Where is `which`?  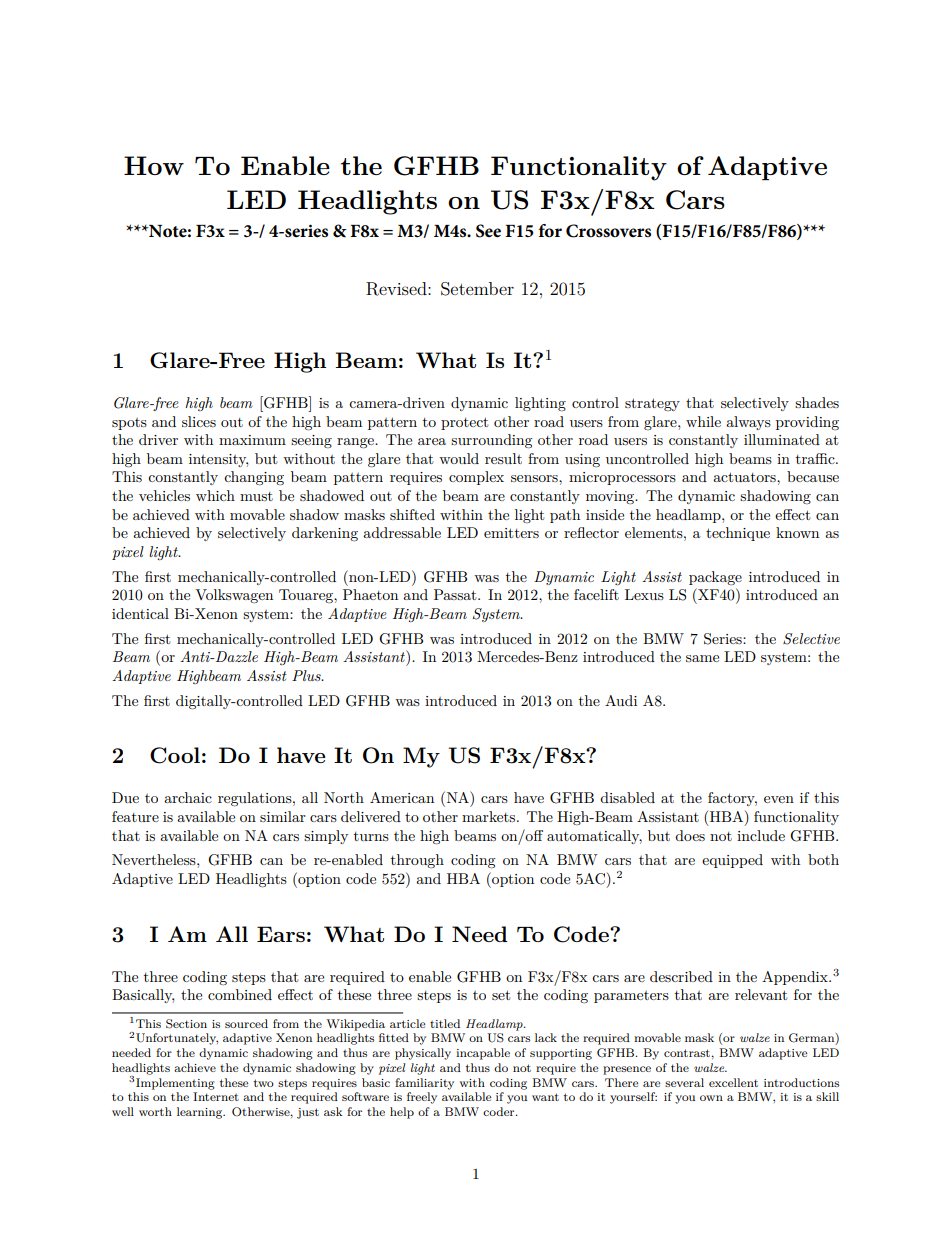 which is located at coordinates (215, 495).
